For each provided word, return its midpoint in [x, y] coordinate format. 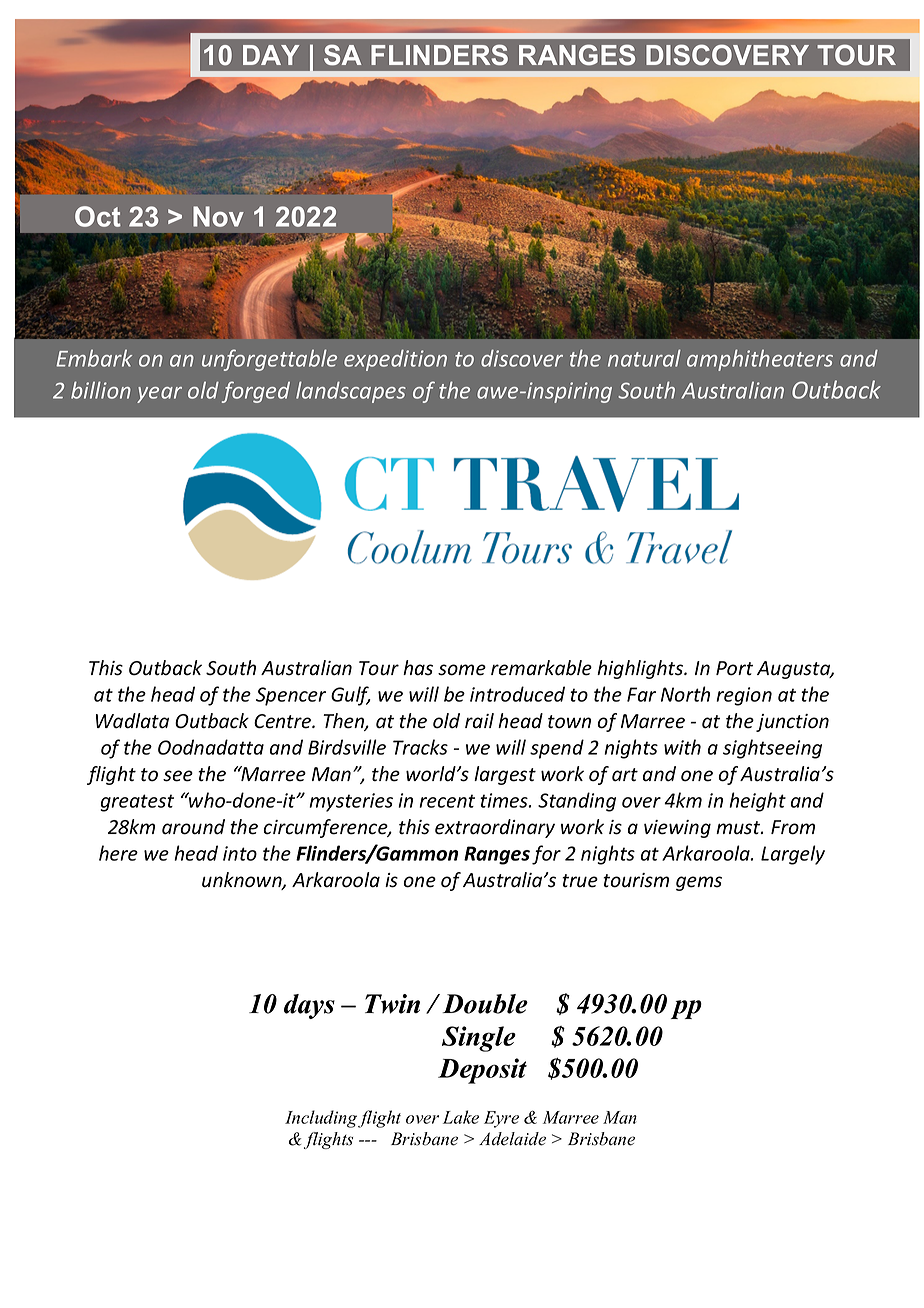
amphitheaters [760, 360]
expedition [395, 360]
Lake [461, 1117]
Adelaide [512, 1139]
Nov [218, 216]
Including [321, 1119]
